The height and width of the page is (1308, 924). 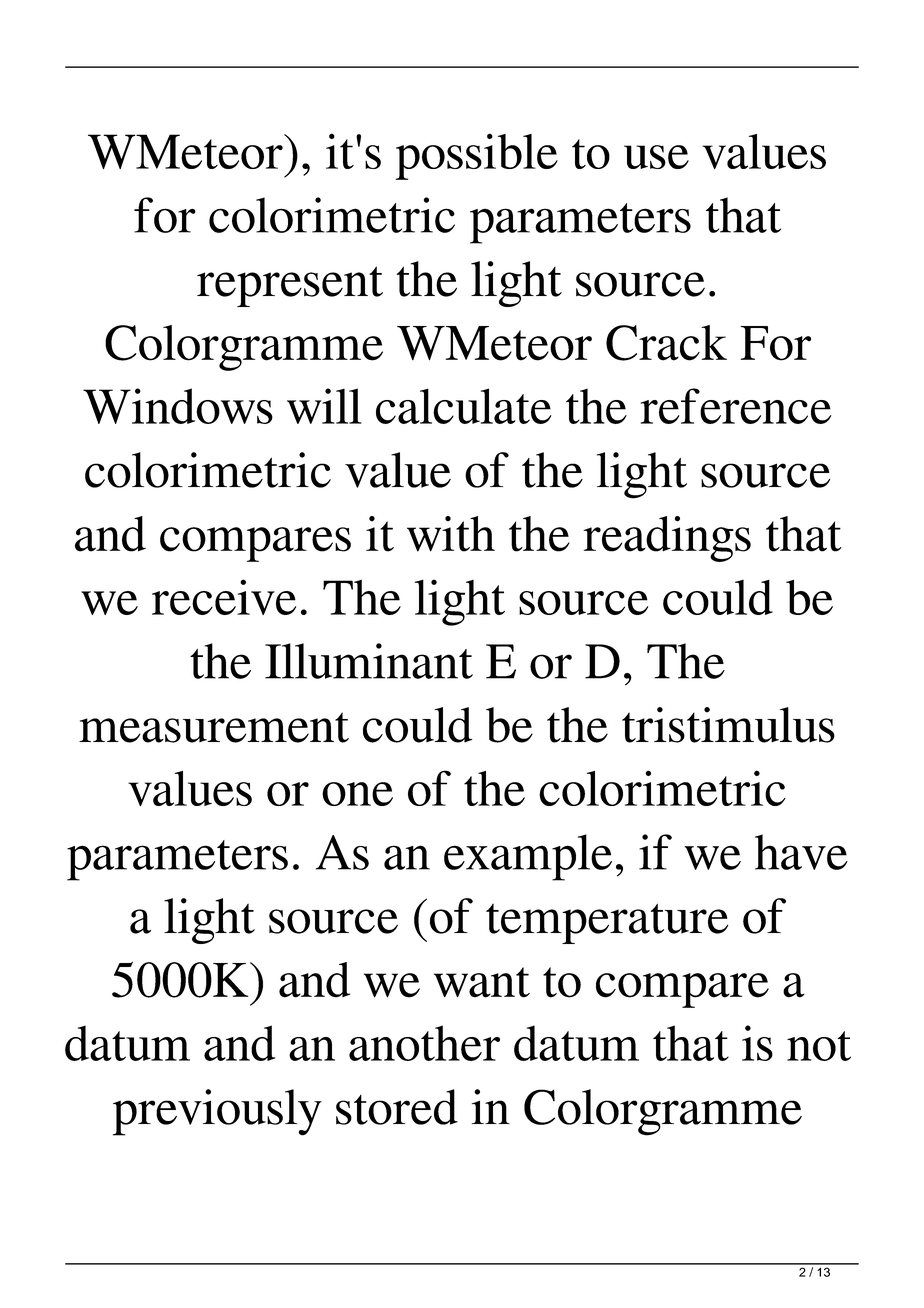 I want to click on represent, so click(x=290, y=286).
